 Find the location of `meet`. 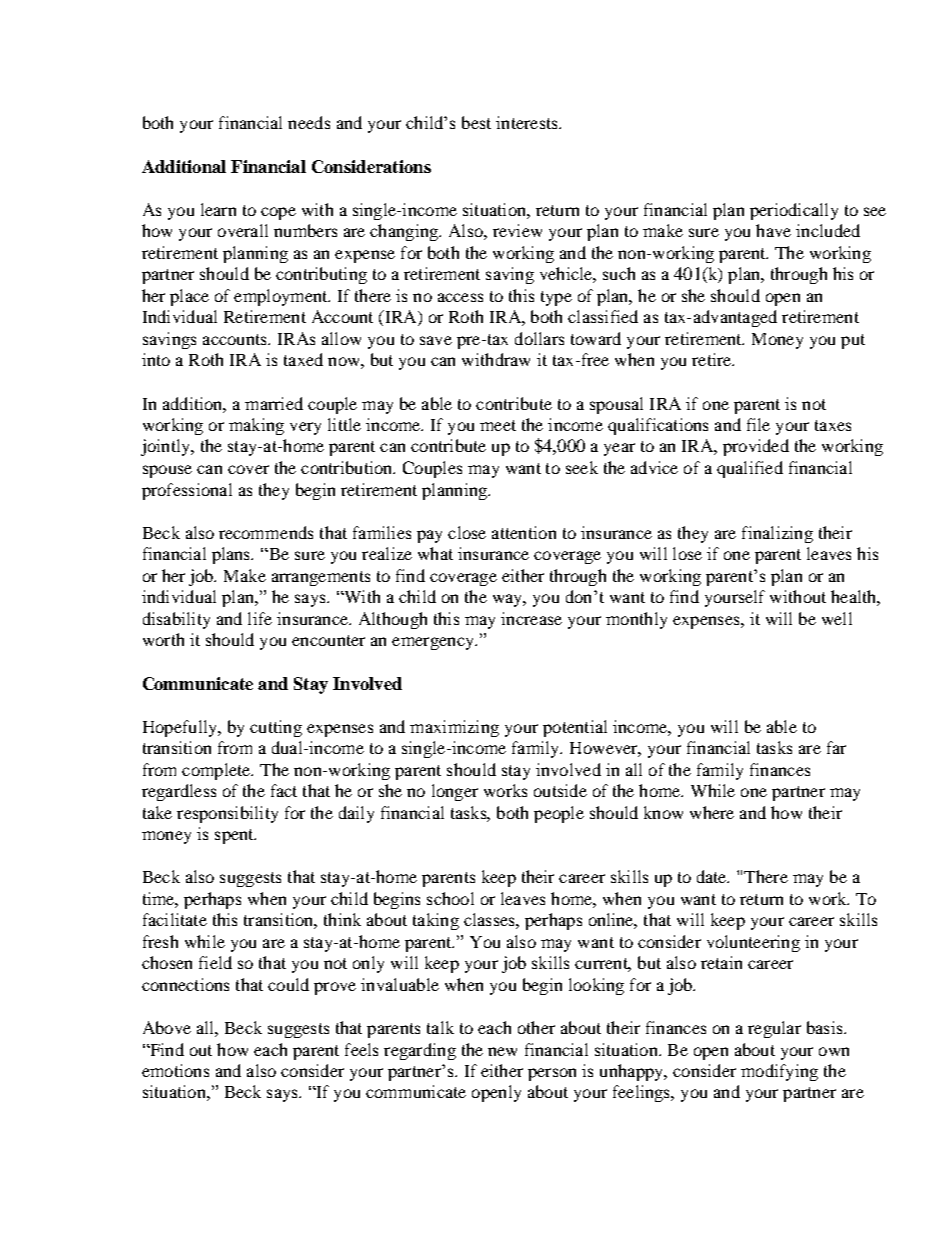

meet is located at coordinates (498, 425).
